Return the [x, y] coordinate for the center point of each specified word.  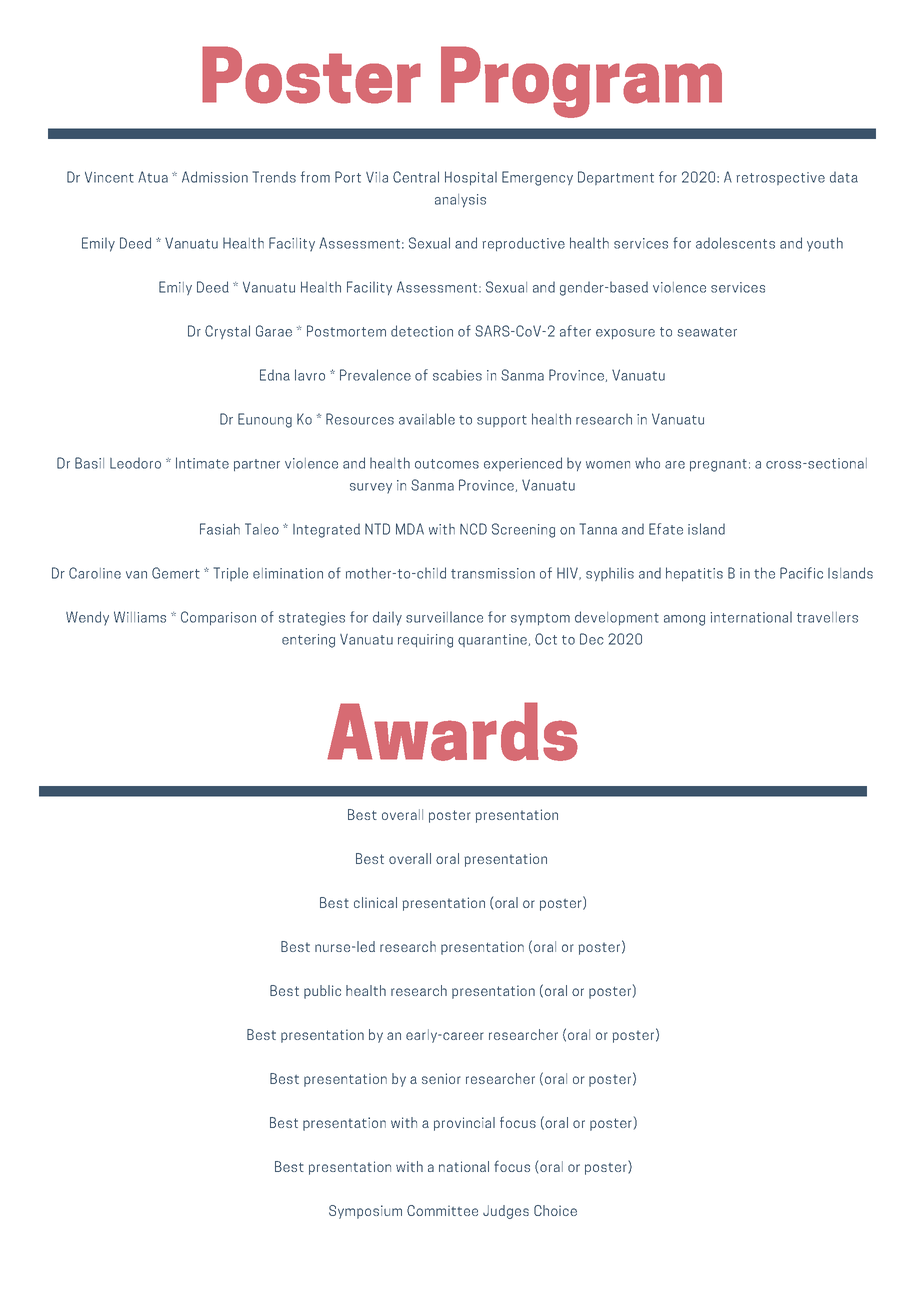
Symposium [365, 1212]
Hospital [471, 178]
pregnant [718, 465]
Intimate [202, 463]
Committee [442, 1210]
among [684, 620]
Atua [153, 177]
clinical [375, 902]
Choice [555, 1210]
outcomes [447, 464]
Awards [452, 731]
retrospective [780, 178]
